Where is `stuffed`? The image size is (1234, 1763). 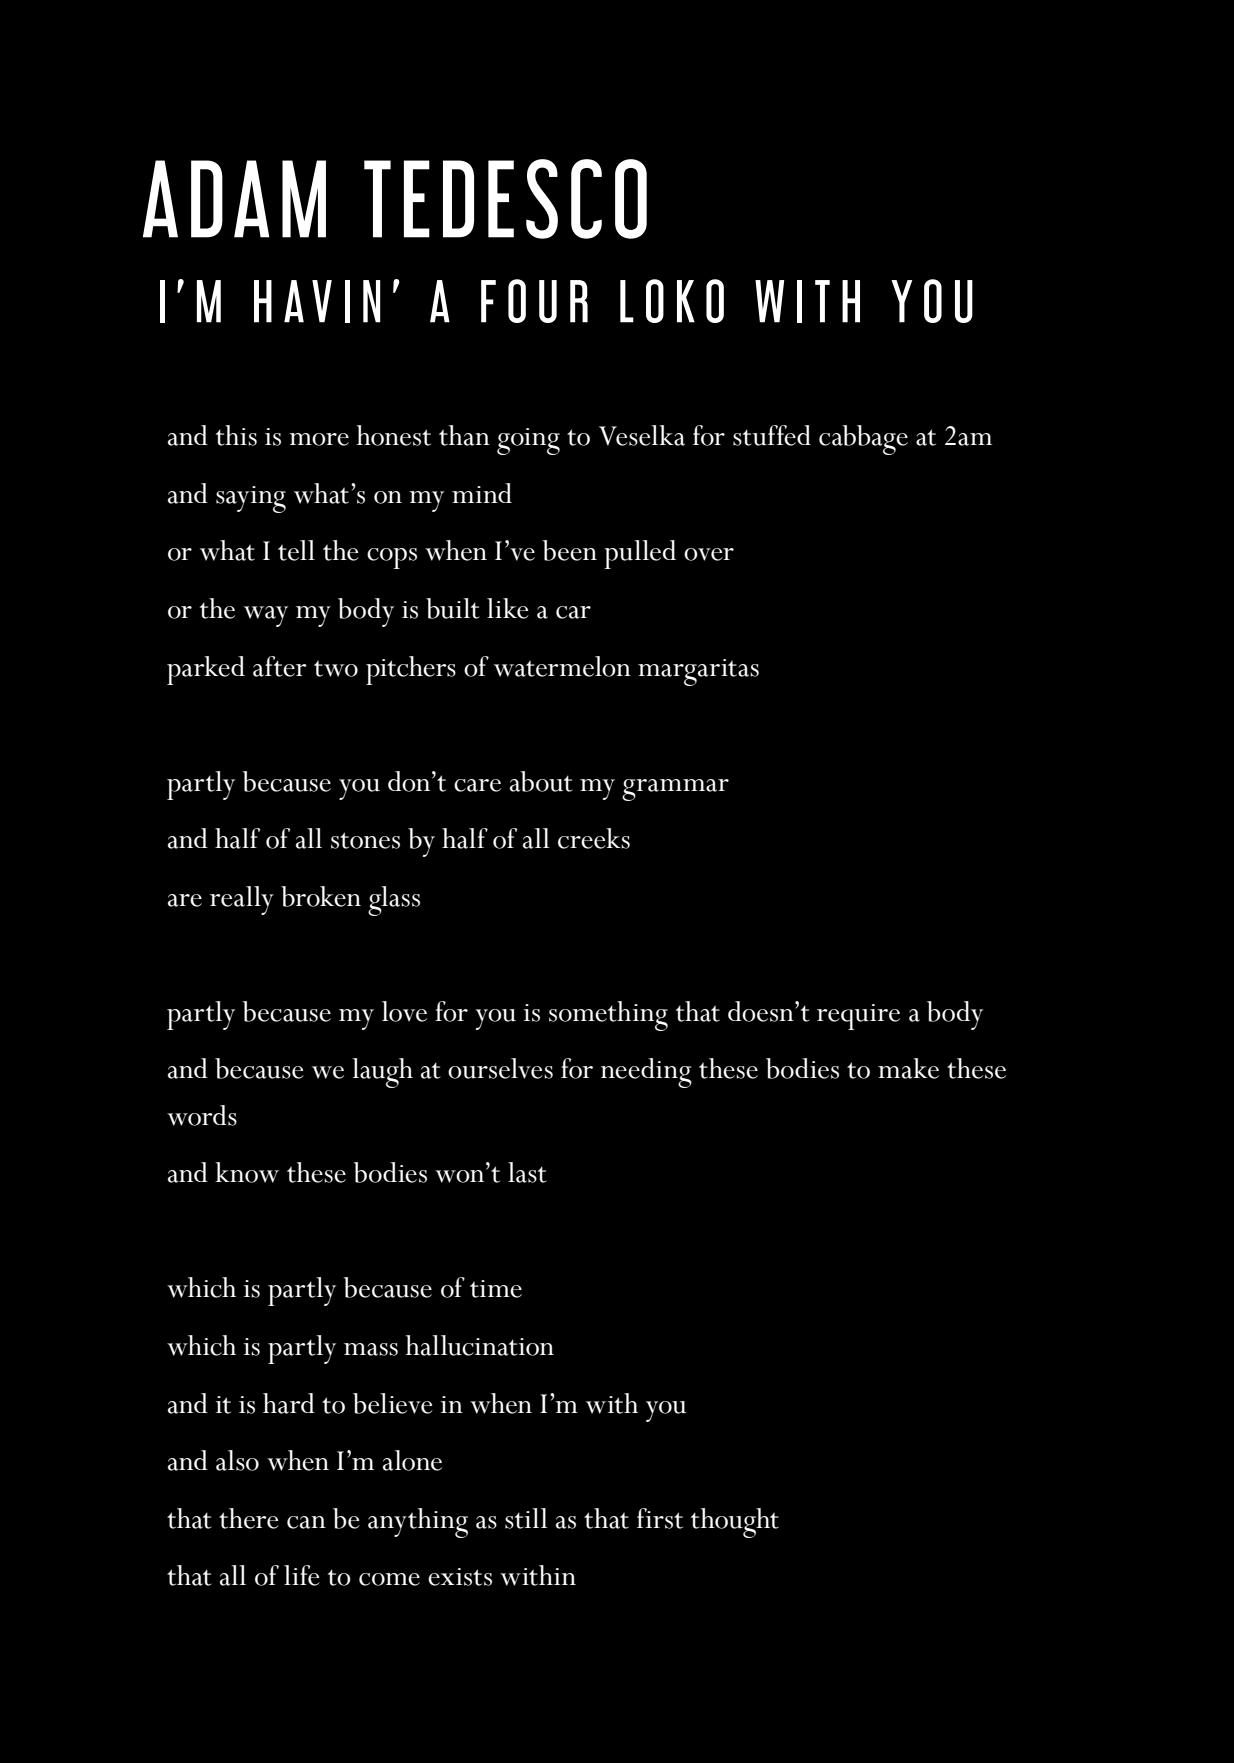
stuffed is located at coordinates (772, 435).
